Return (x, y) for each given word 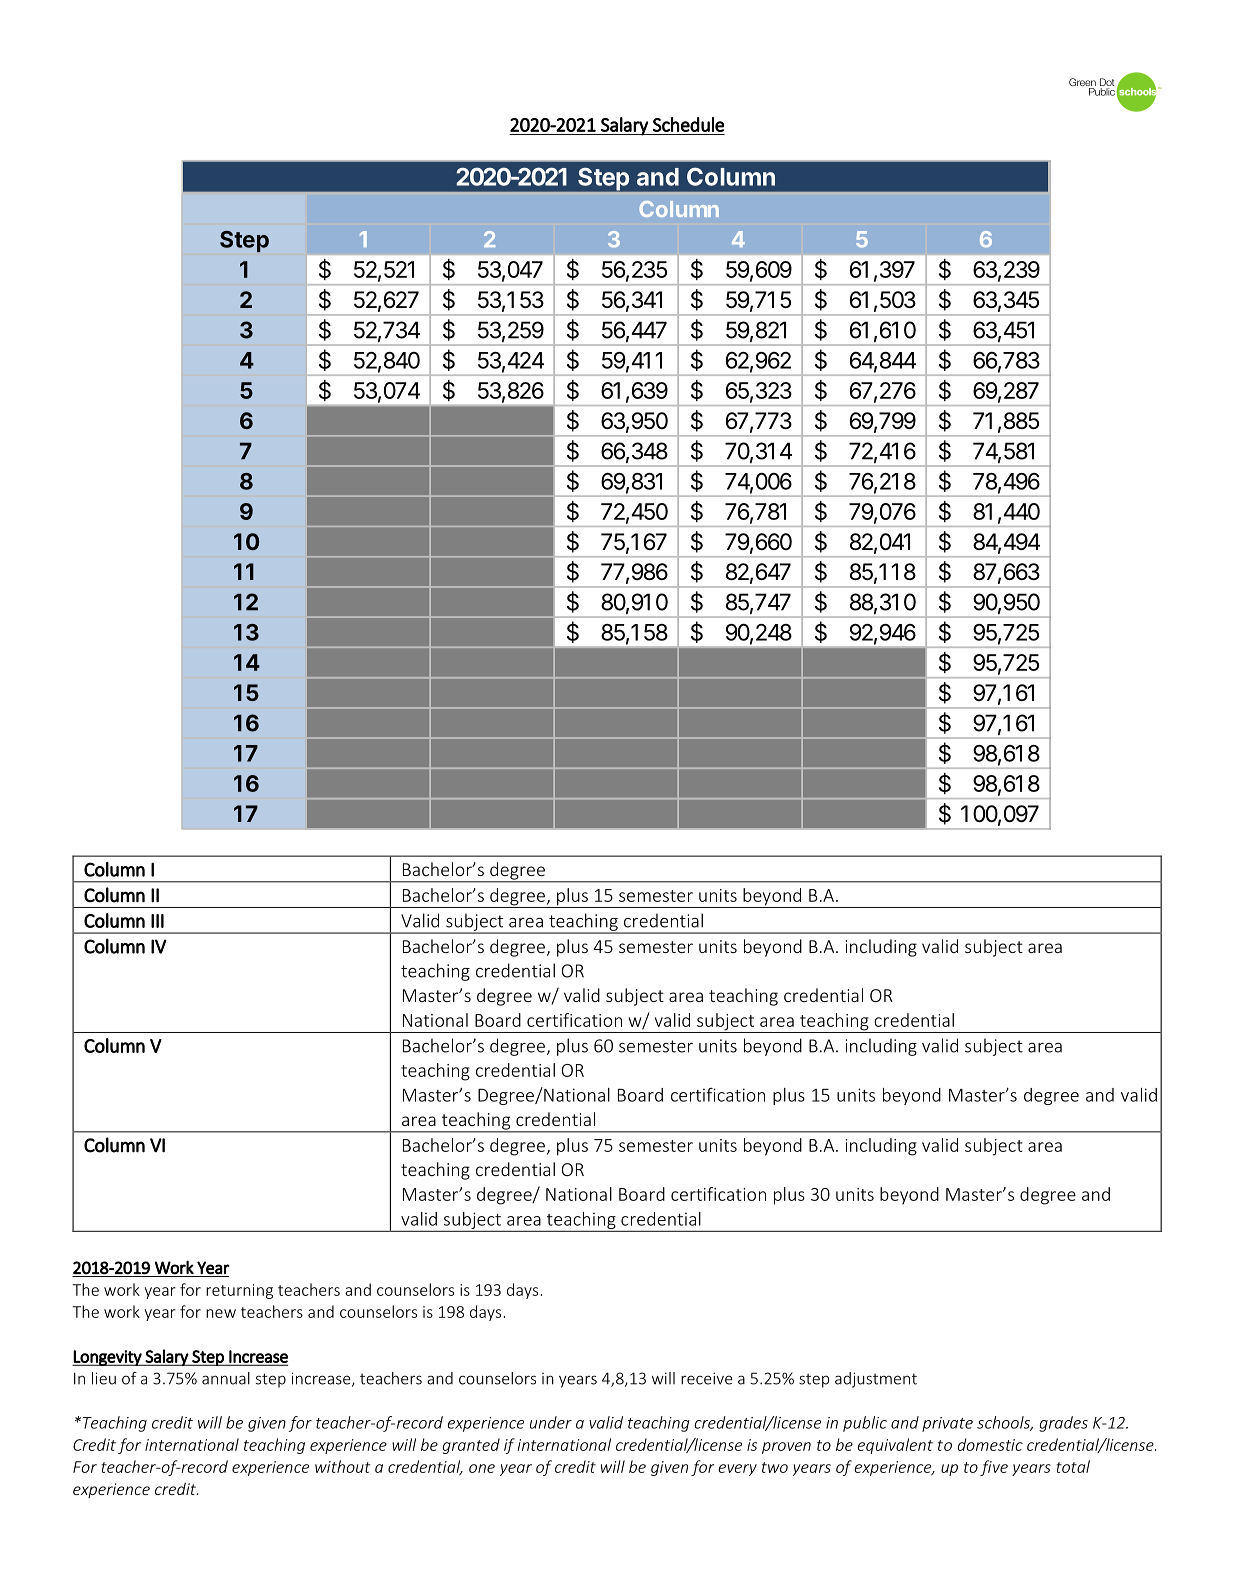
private (947, 1424)
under (551, 1422)
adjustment (876, 1380)
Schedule (688, 124)
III (157, 921)
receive (707, 1378)
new (221, 1313)
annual (226, 1378)
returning (239, 1291)
